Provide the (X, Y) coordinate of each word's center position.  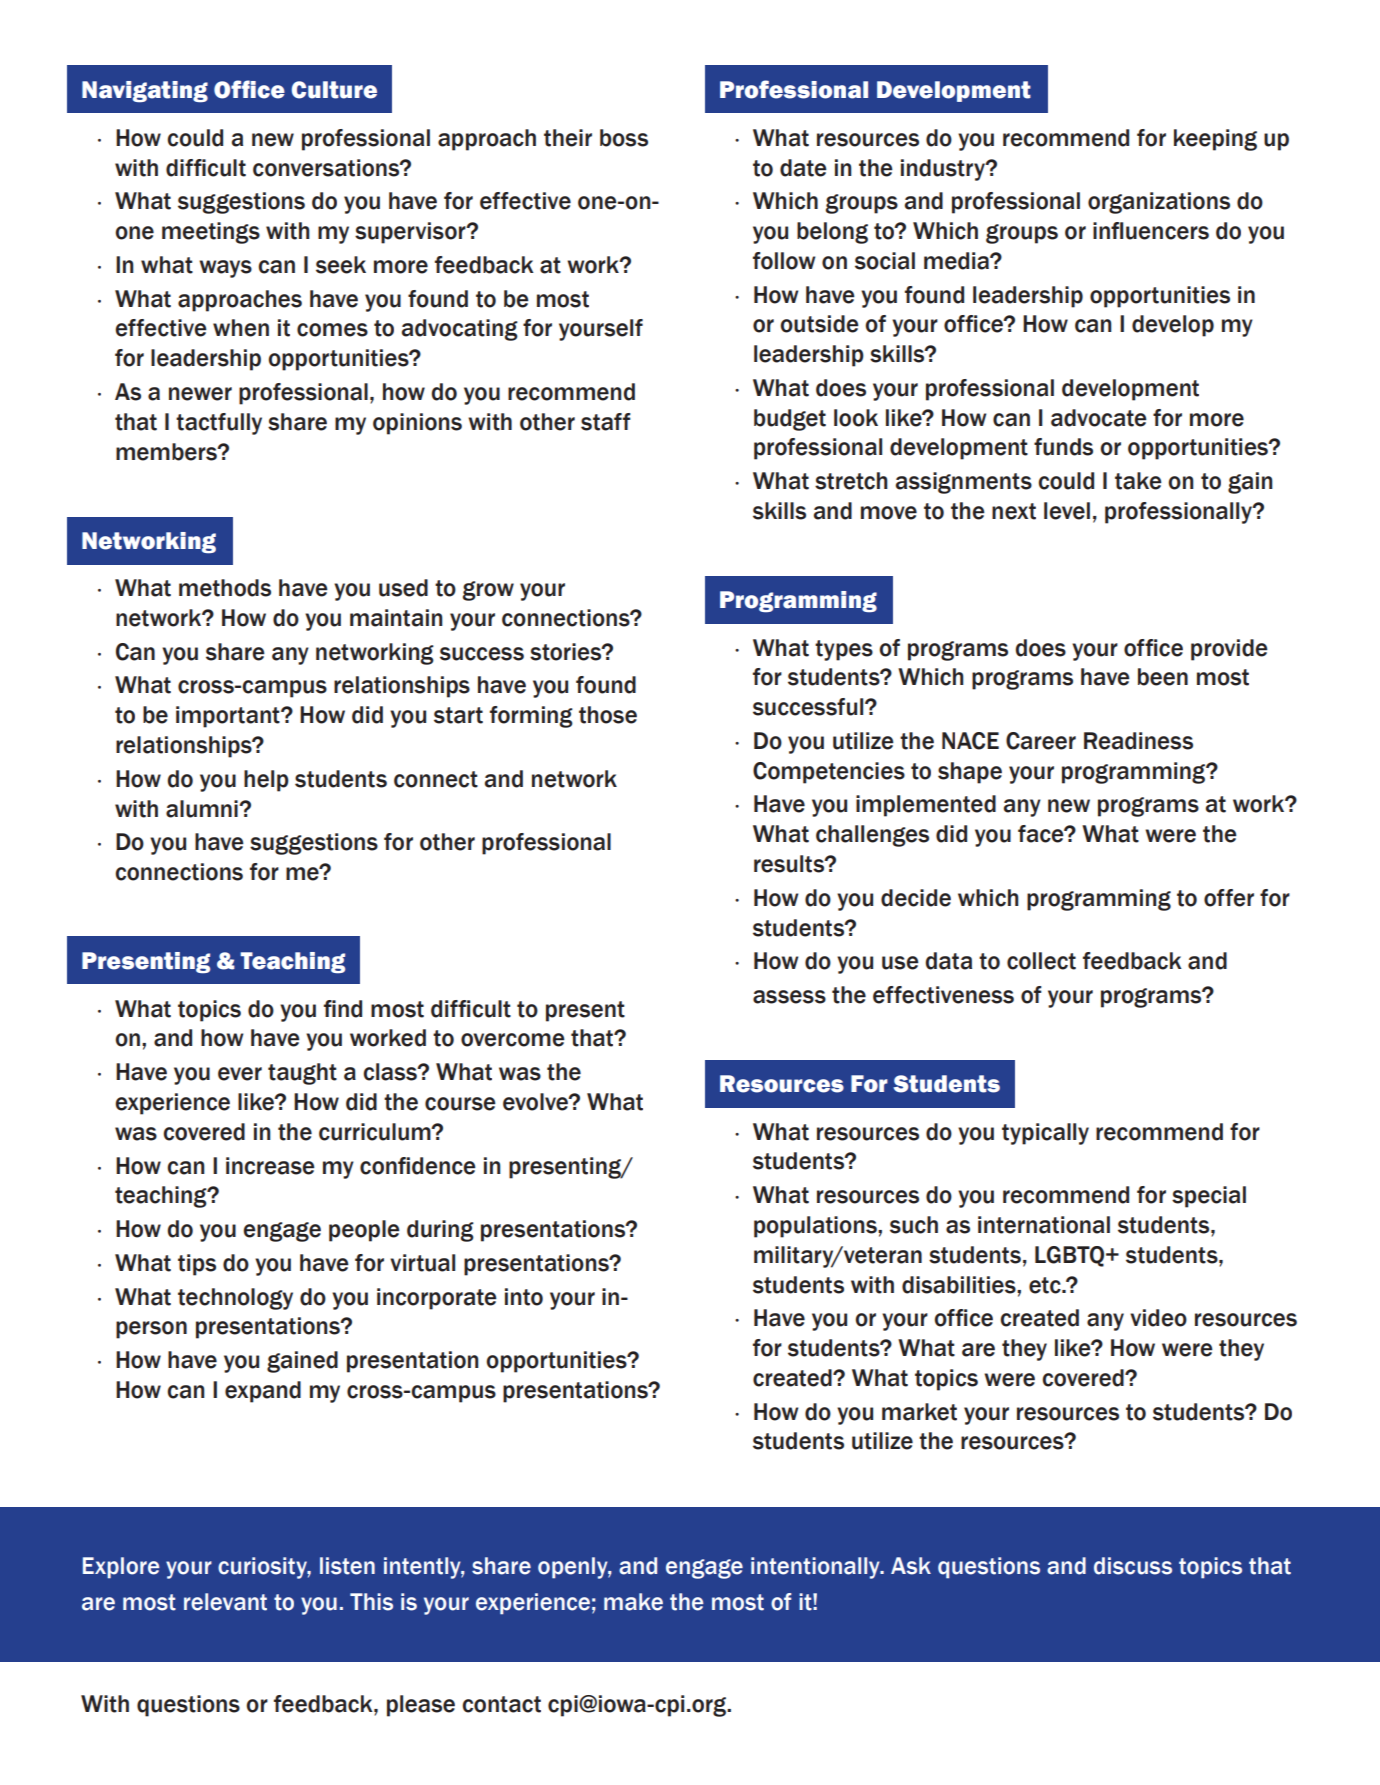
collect (1041, 961)
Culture (334, 90)
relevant (225, 1602)
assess (789, 997)
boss (624, 138)
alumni (203, 809)
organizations (1159, 203)
